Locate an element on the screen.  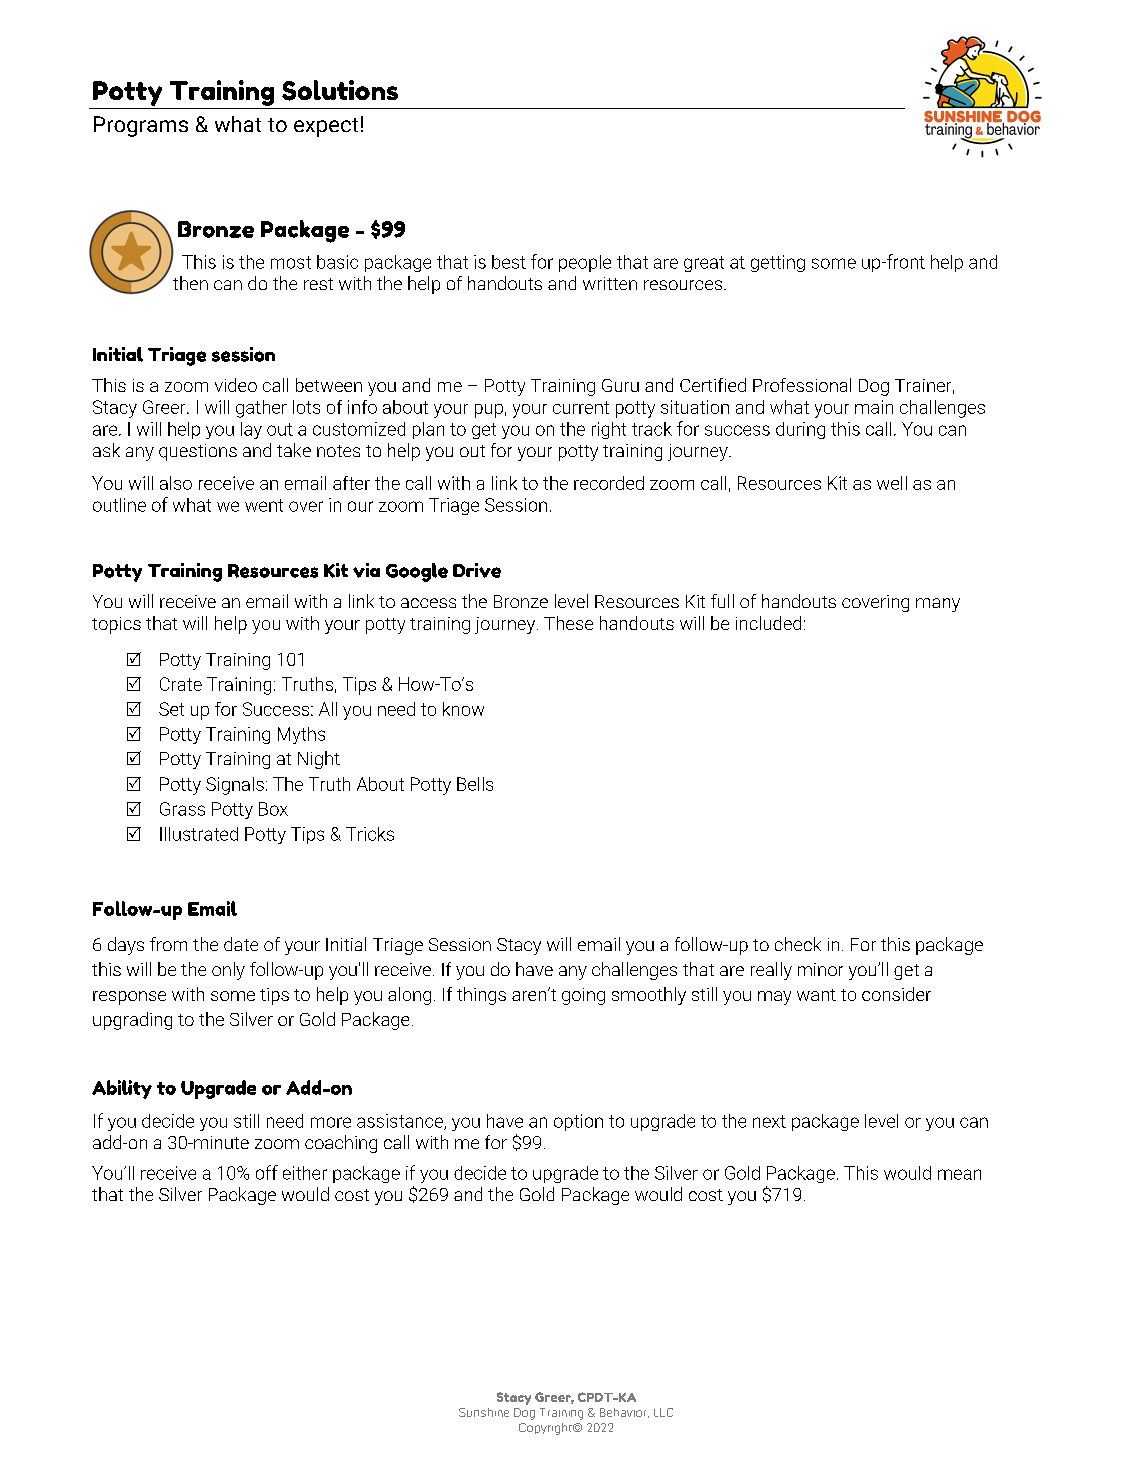
main is located at coordinates (874, 407).
